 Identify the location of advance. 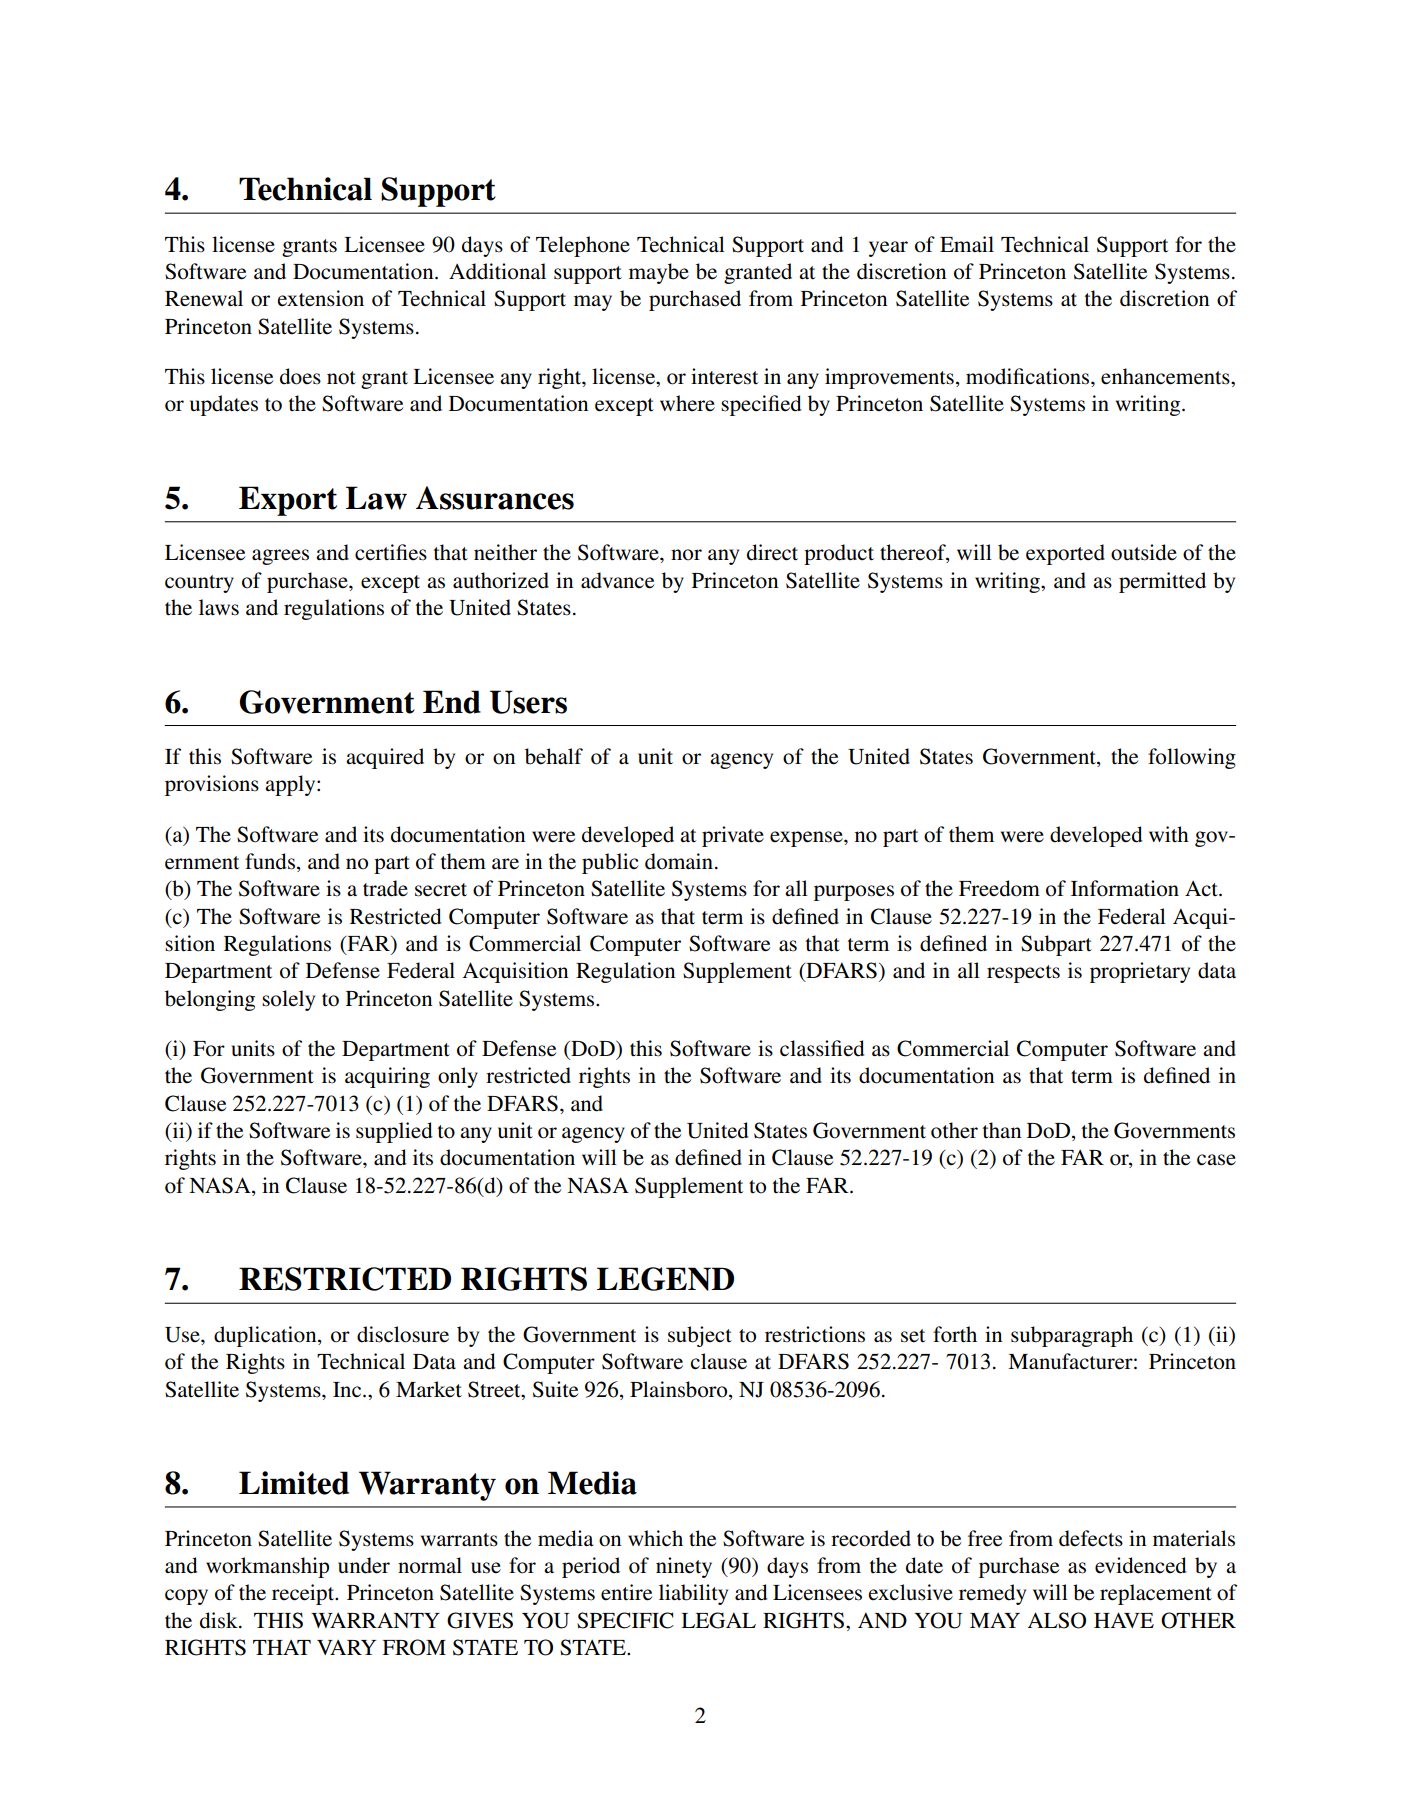
(617, 580).
